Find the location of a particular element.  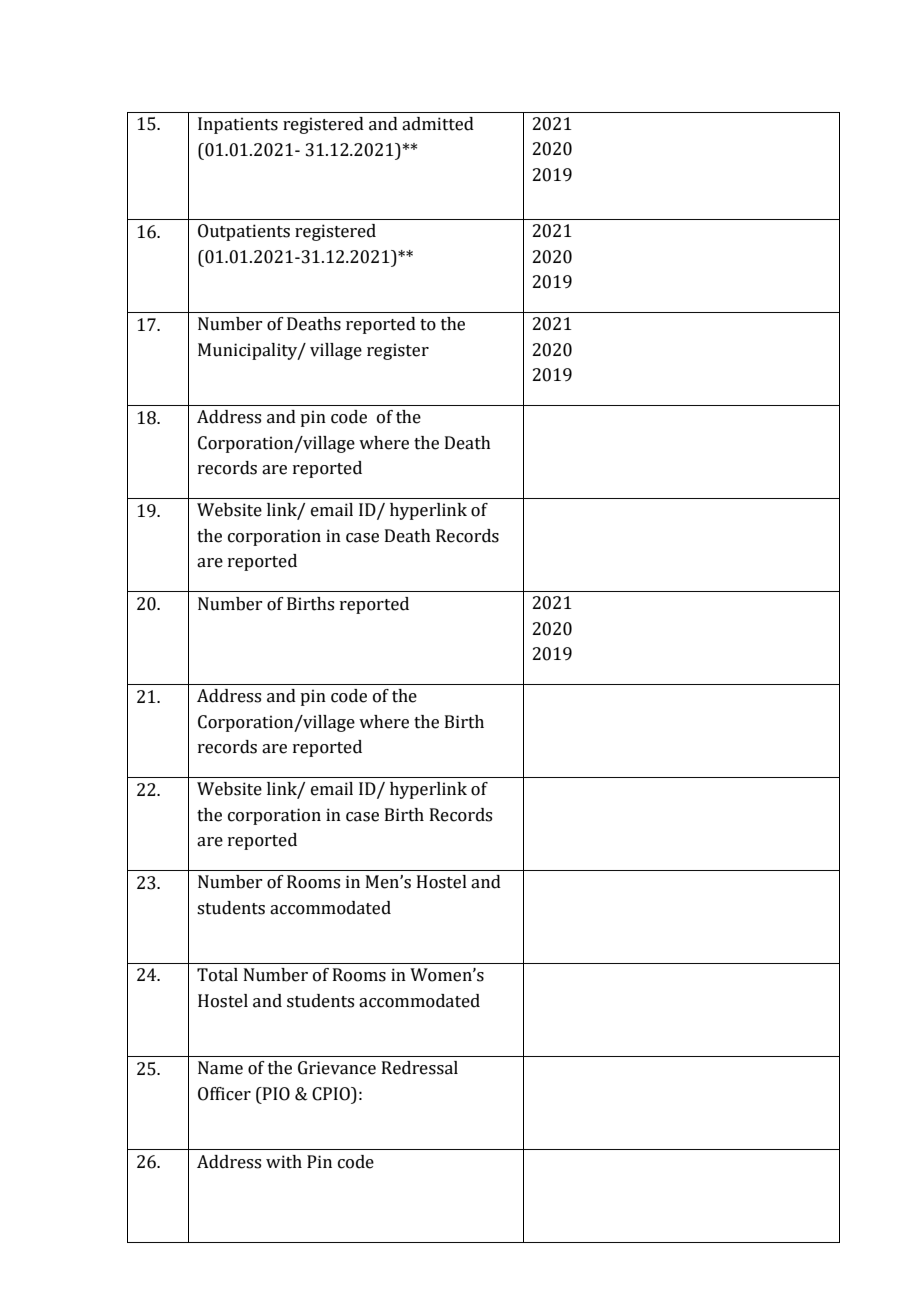

with is located at coordinates (284, 1162).
